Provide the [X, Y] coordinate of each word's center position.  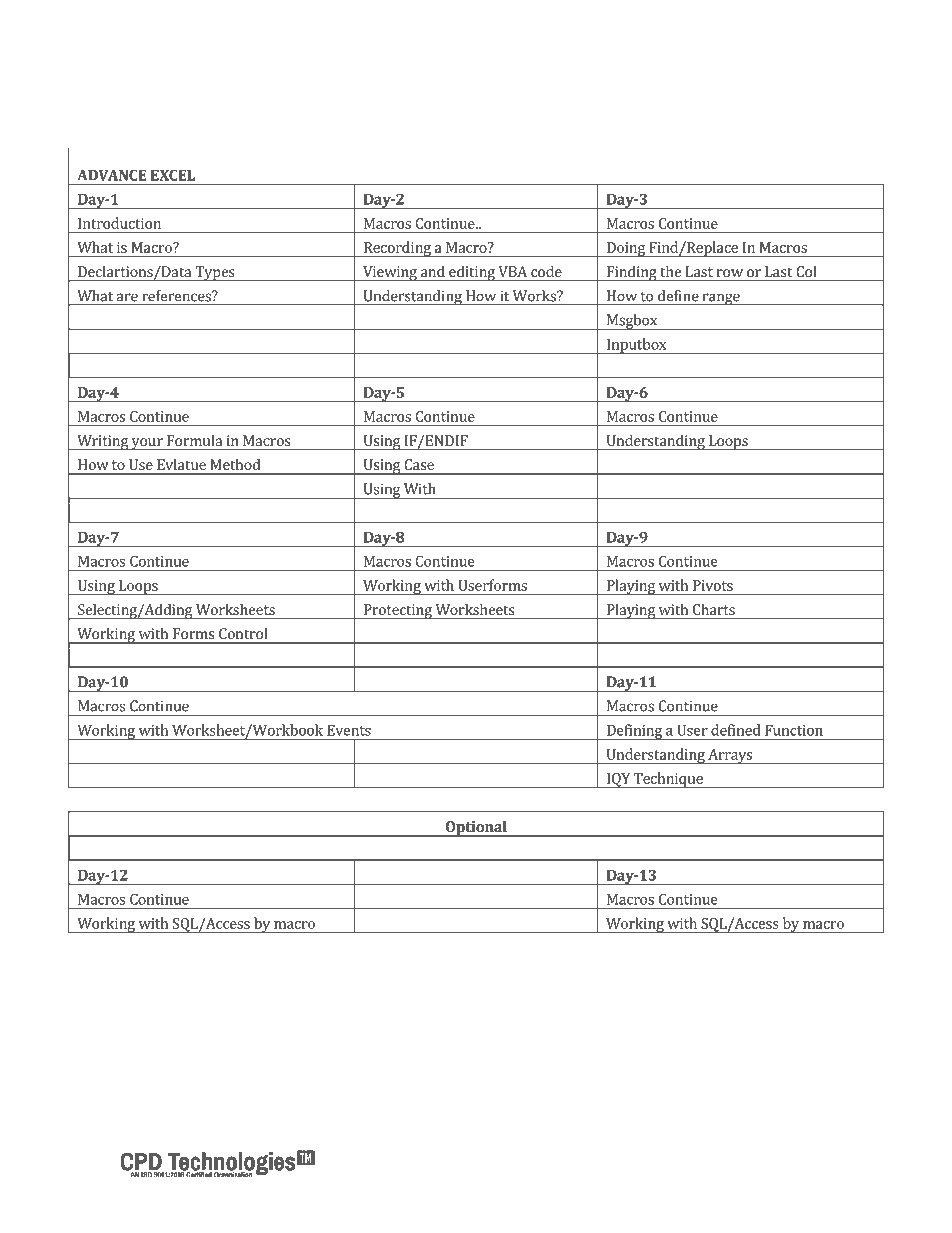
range [721, 299]
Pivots [713, 585]
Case [419, 464]
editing [472, 274]
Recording [397, 249]
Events [349, 730]
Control [243, 633]
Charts [714, 609]
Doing [625, 249]
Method [235, 464]
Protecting [397, 612]
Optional [476, 829]
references [178, 296]
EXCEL [173, 175]
